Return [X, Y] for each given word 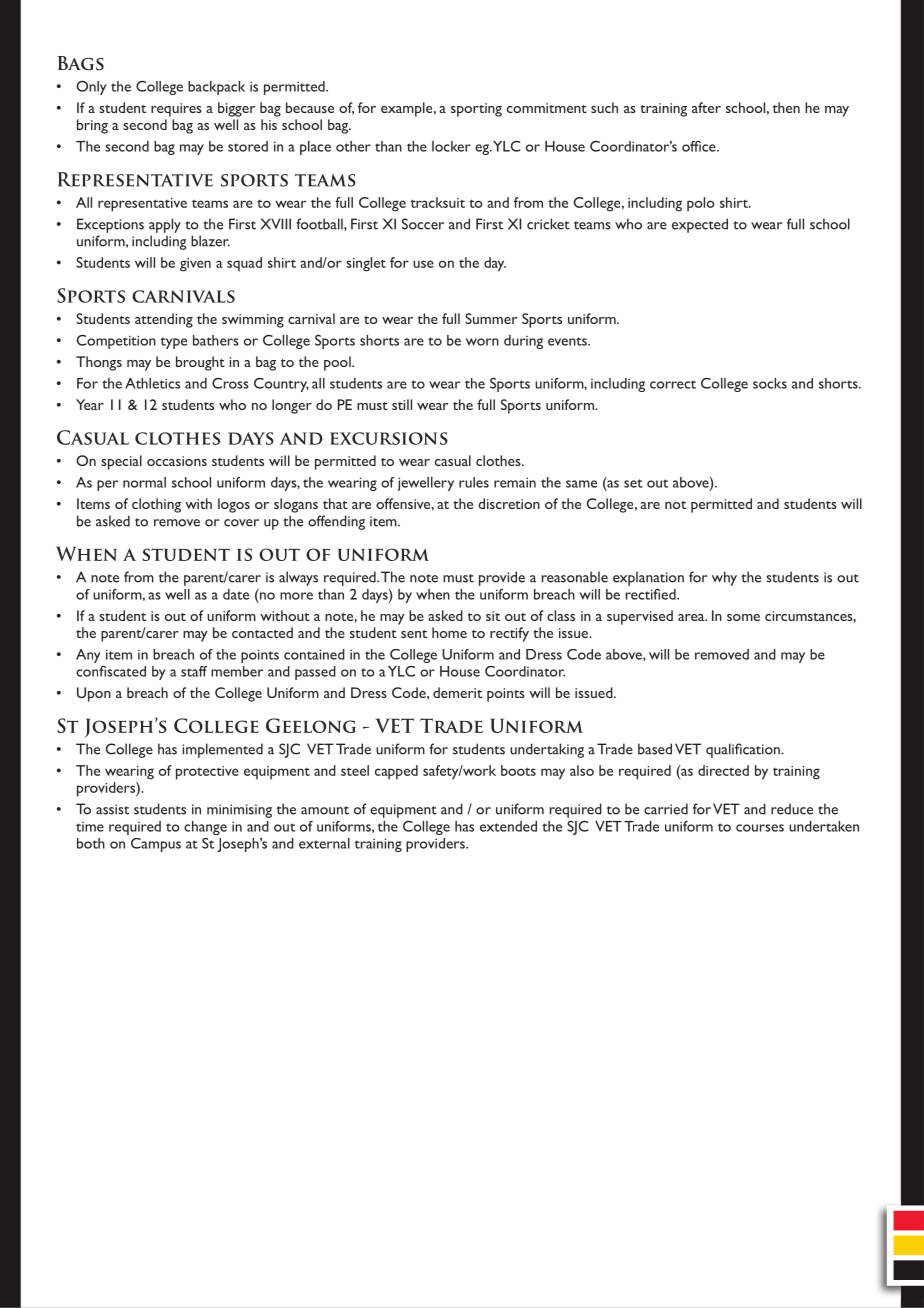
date [236, 594]
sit [493, 616]
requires [176, 110]
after [706, 107]
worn [482, 342]
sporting [476, 110]
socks [770, 383]
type [174, 343]
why [724, 578]
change [205, 828]
